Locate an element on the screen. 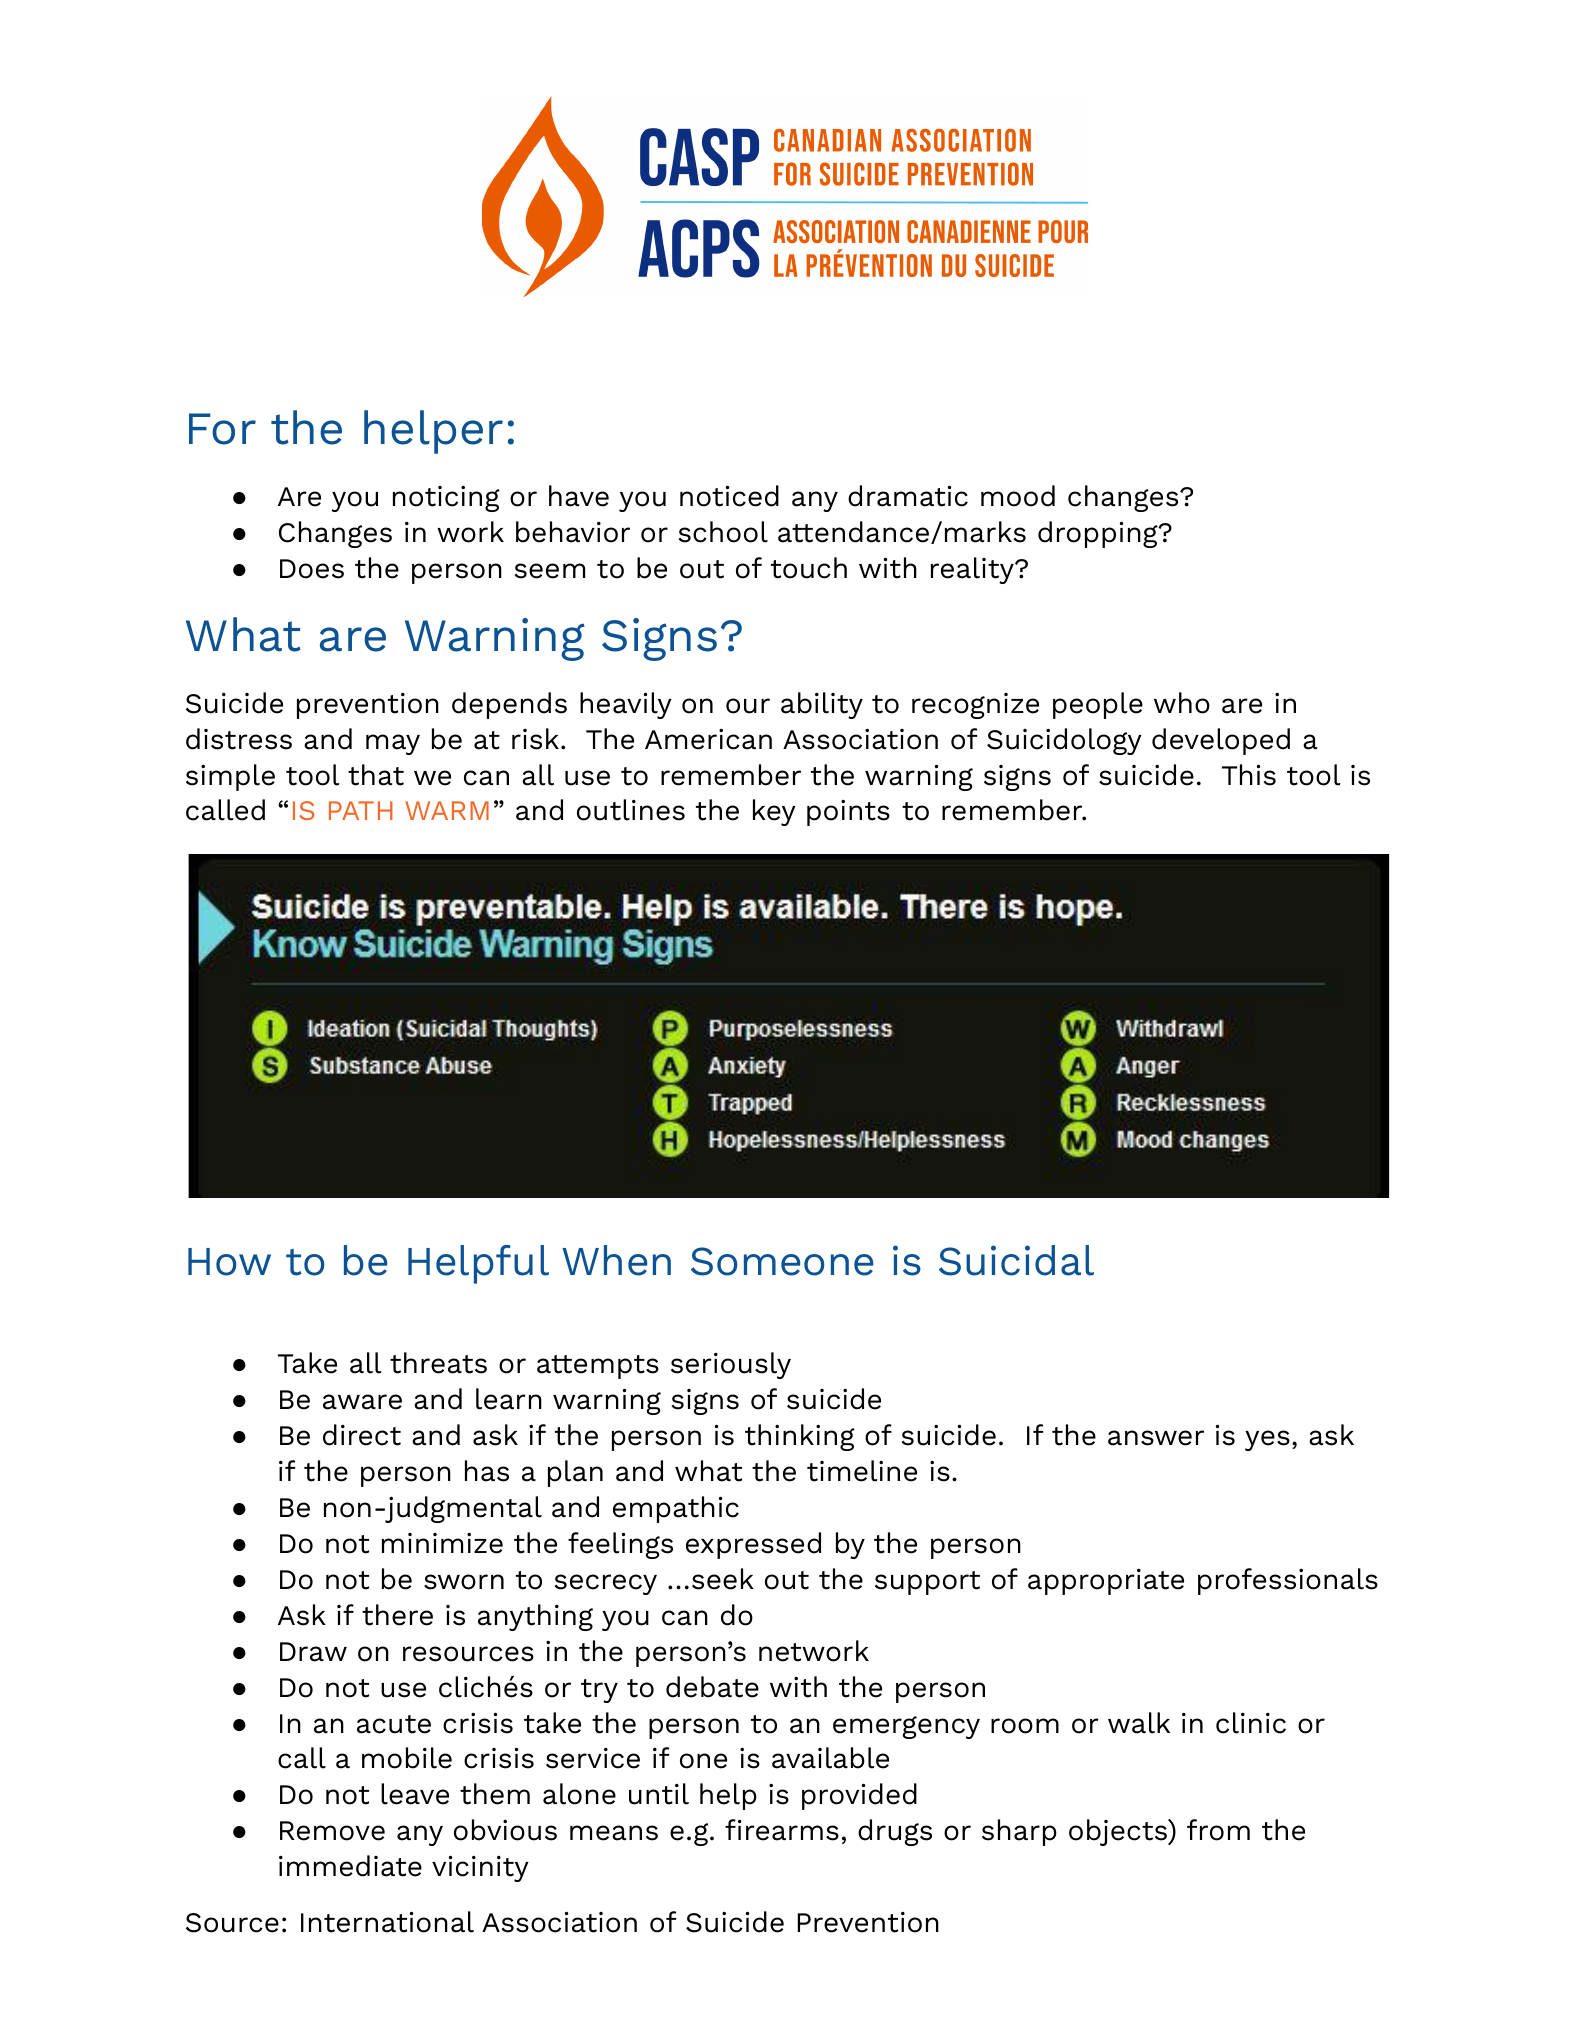 The height and width of the screenshot is (2032, 1570). answer is located at coordinates (1156, 1438).
